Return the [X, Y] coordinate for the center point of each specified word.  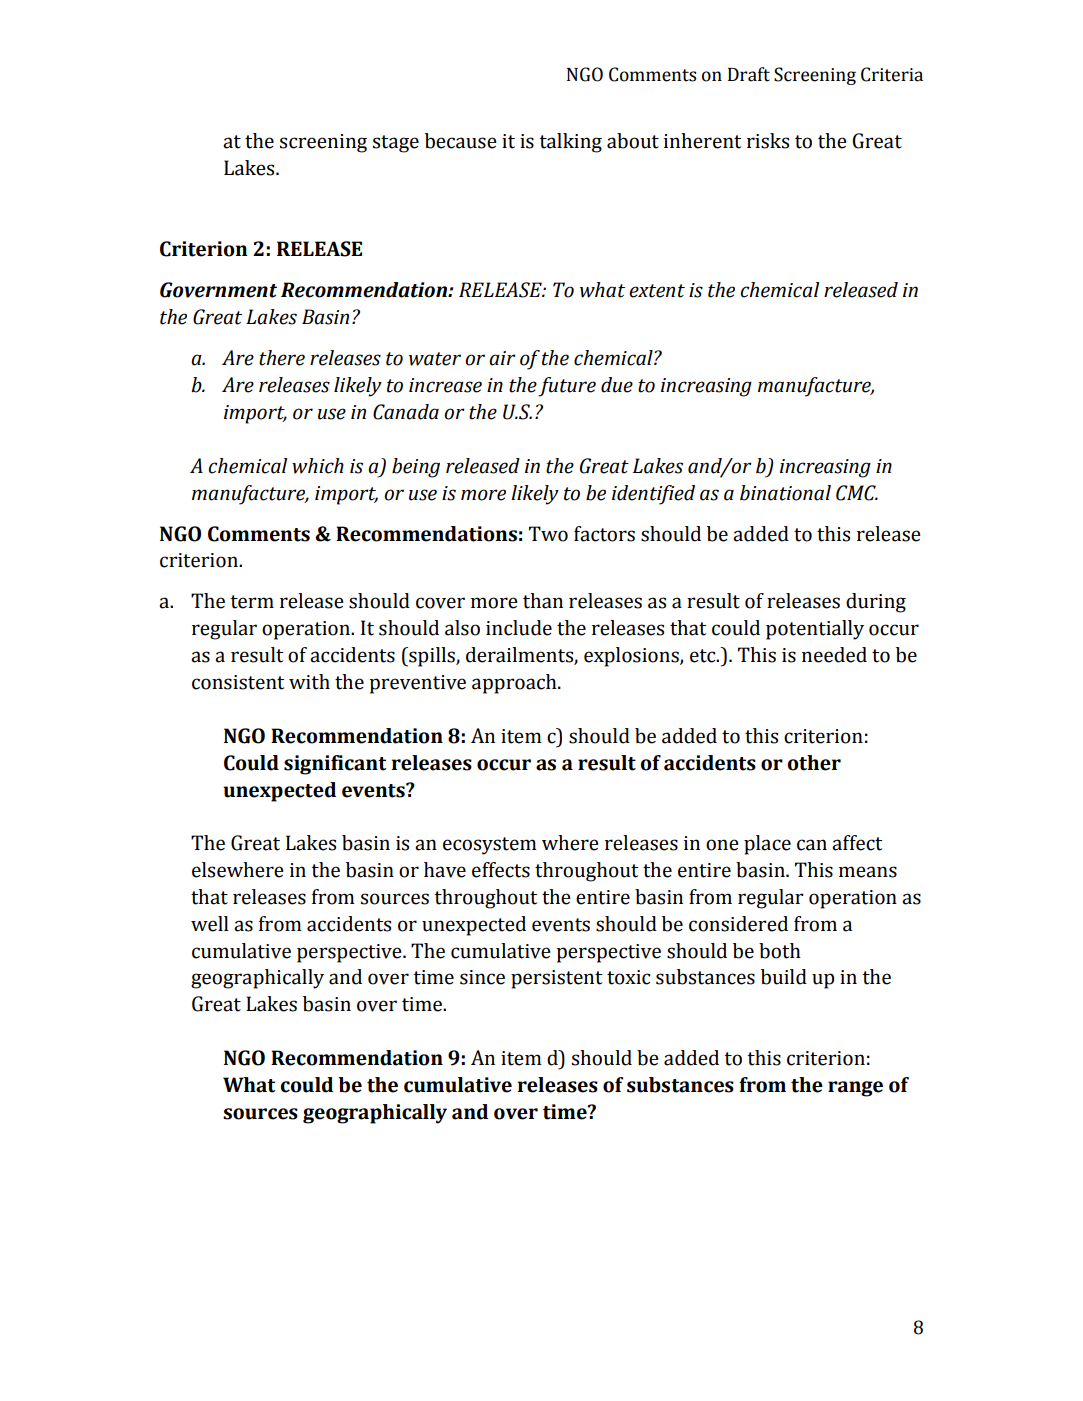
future [567, 387]
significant [335, 765]
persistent [556, 979]
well [210, 924]
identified [653, 495]
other [814, 763]
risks [768, 141]
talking [570, 143]
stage [396, 144]
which [318, 466]
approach [515, 684]
